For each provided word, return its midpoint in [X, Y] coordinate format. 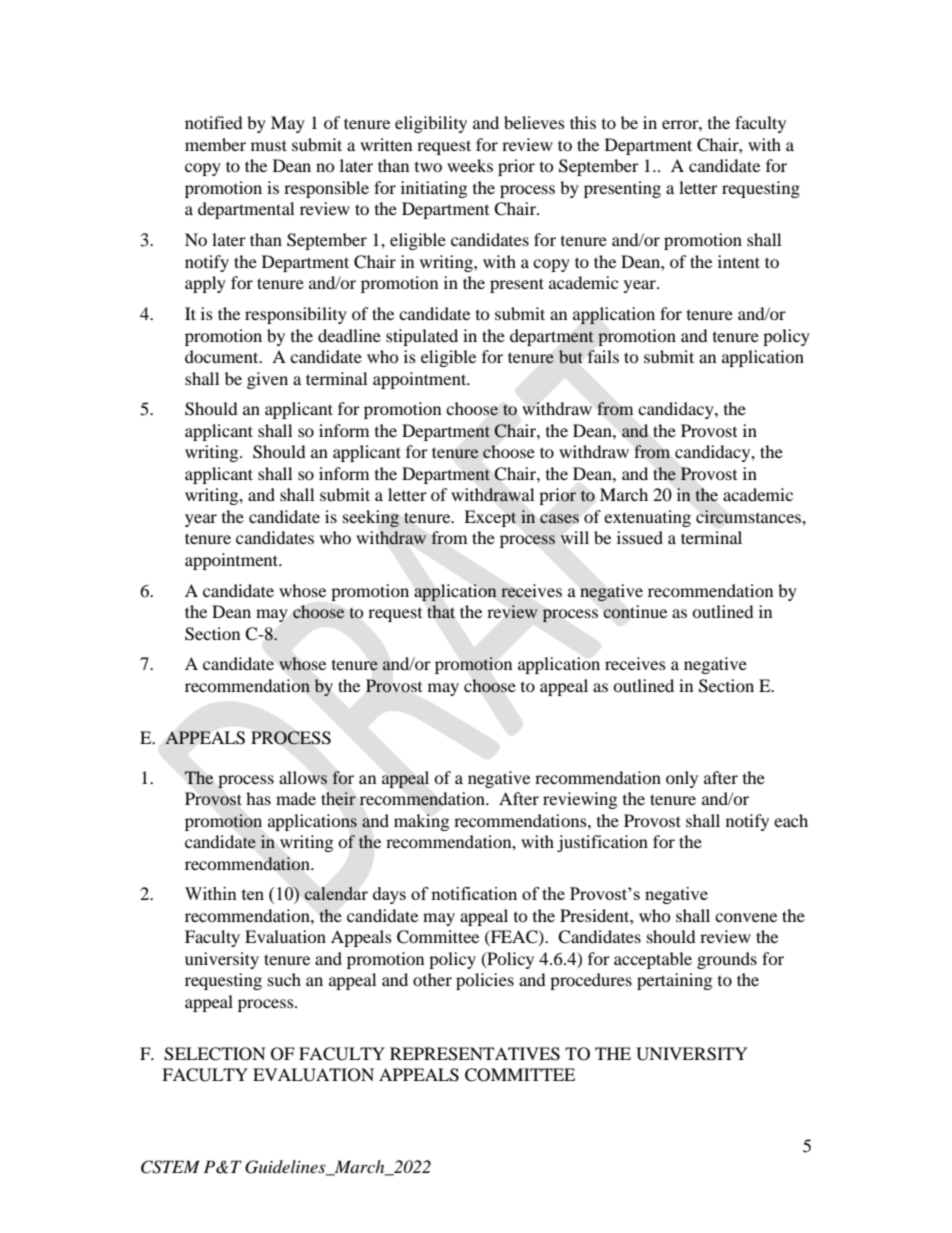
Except [490, 518]
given [267, 380]
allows [303, 778]
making [421, 822]
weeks [470, 165]
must [269, 145]
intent [739, 261]
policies [485, 981]
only [682, 779]
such [284, 979]
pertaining [674, 981]
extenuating [647, 518]
